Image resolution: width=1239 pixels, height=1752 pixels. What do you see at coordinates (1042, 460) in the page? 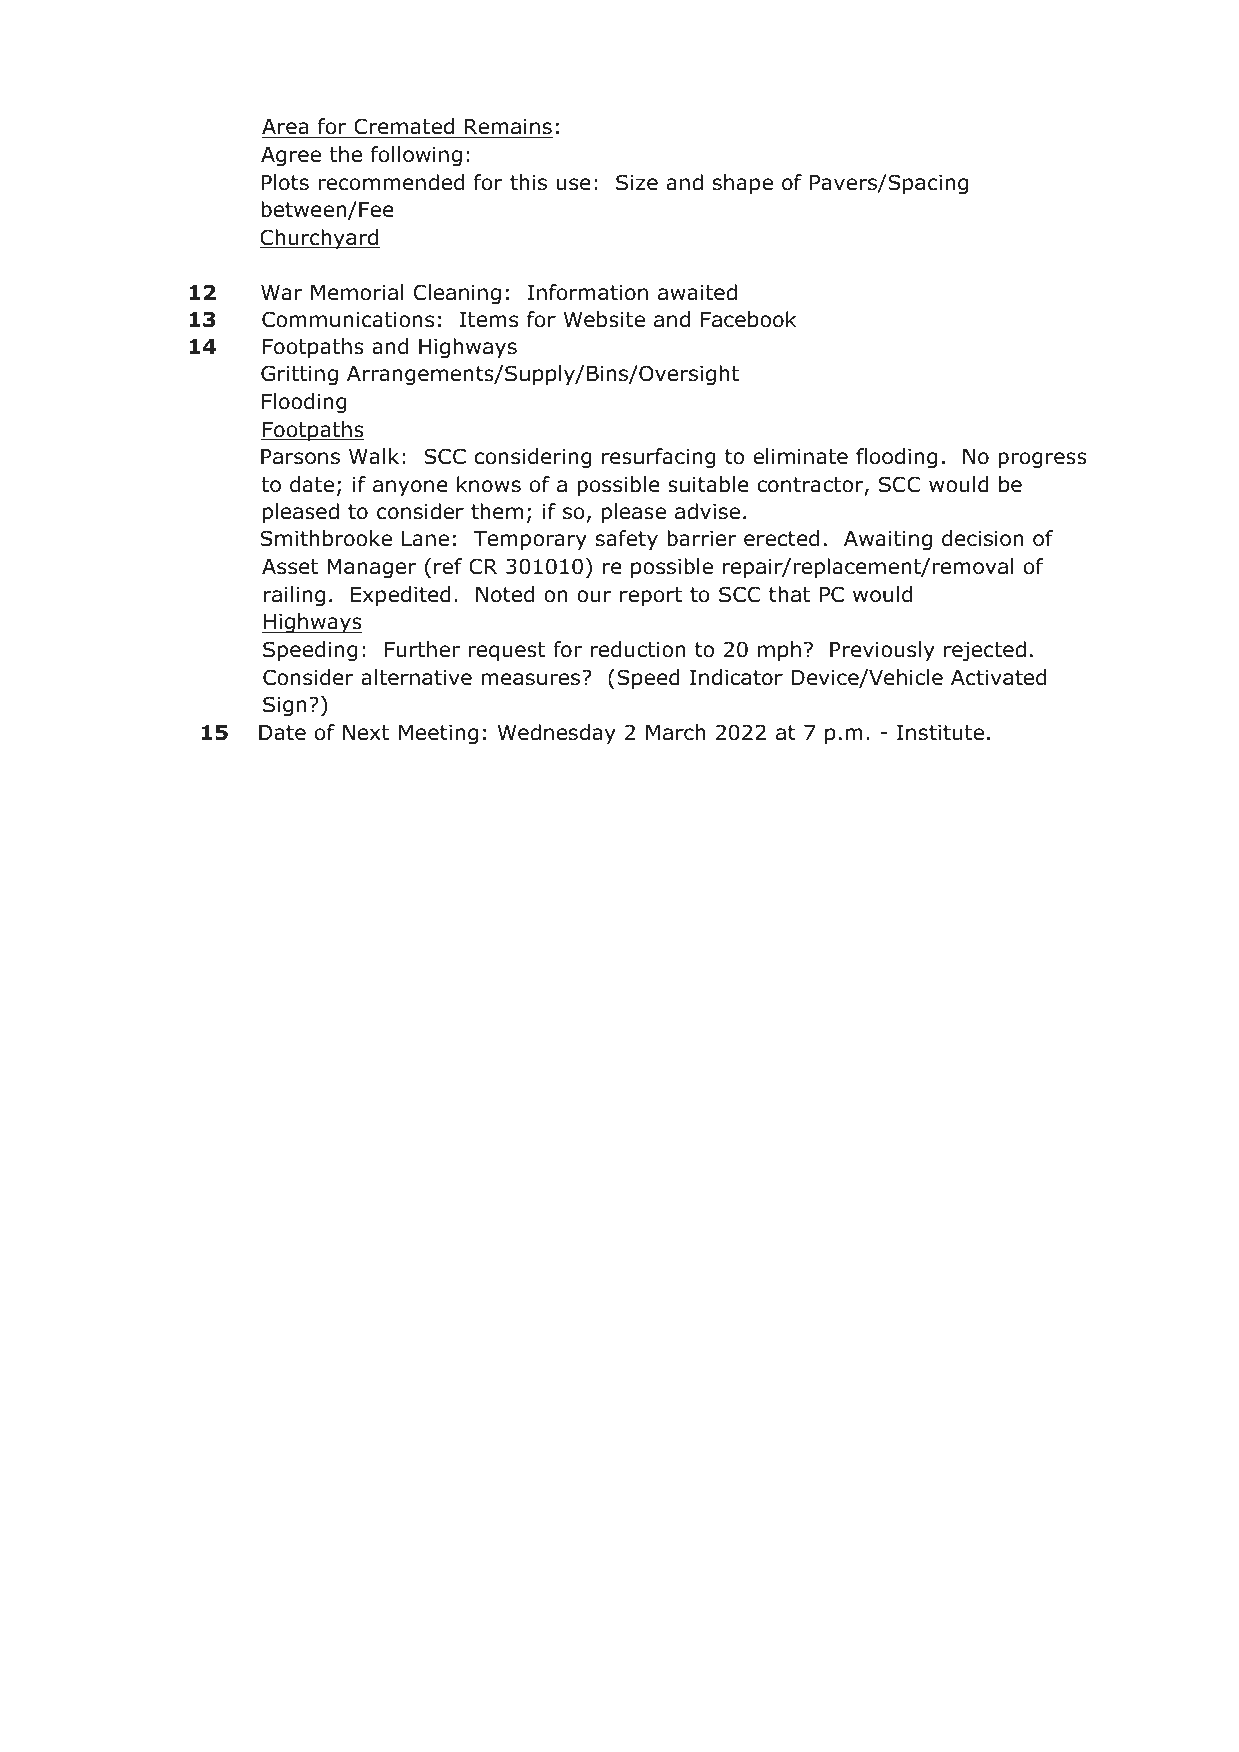
I see `progress` at bounding box center [1042, 460].
